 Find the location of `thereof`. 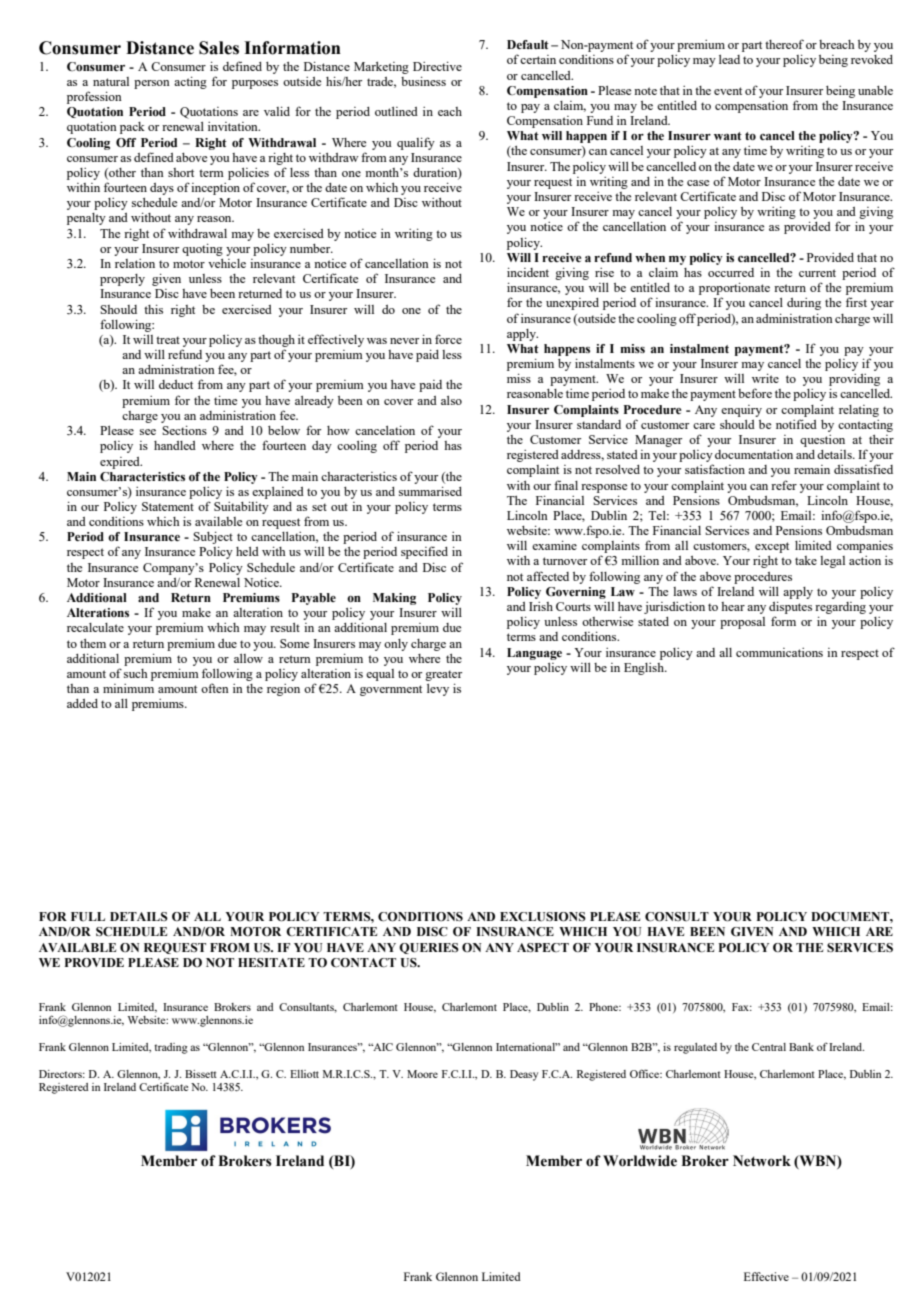

thereof is located at coordinates (784, 44).
